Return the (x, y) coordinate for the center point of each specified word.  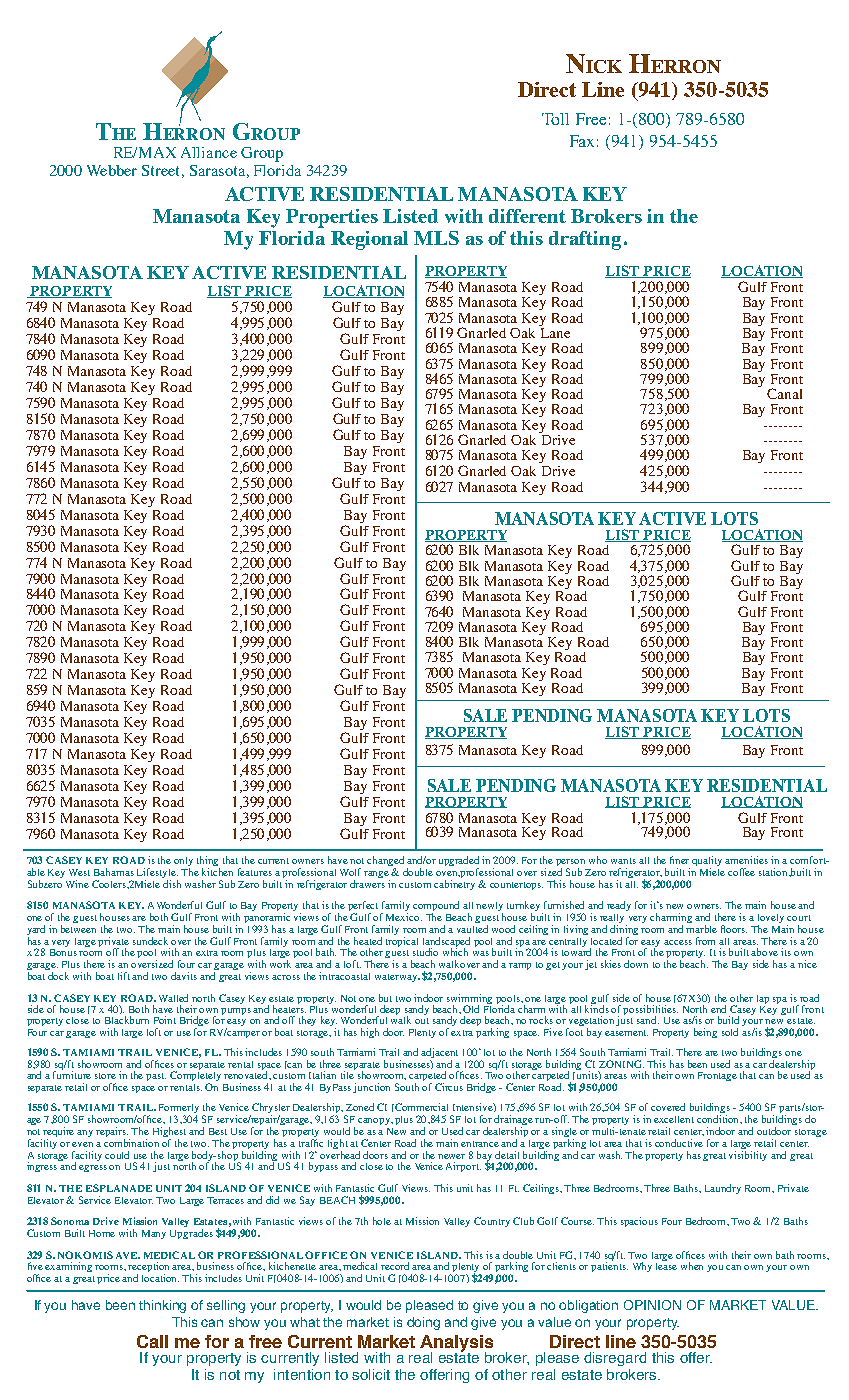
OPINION (652, 1305)
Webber (112, 170)
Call (152, 1341)
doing (423, 1323)
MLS (436, 238)
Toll (555, 119)
